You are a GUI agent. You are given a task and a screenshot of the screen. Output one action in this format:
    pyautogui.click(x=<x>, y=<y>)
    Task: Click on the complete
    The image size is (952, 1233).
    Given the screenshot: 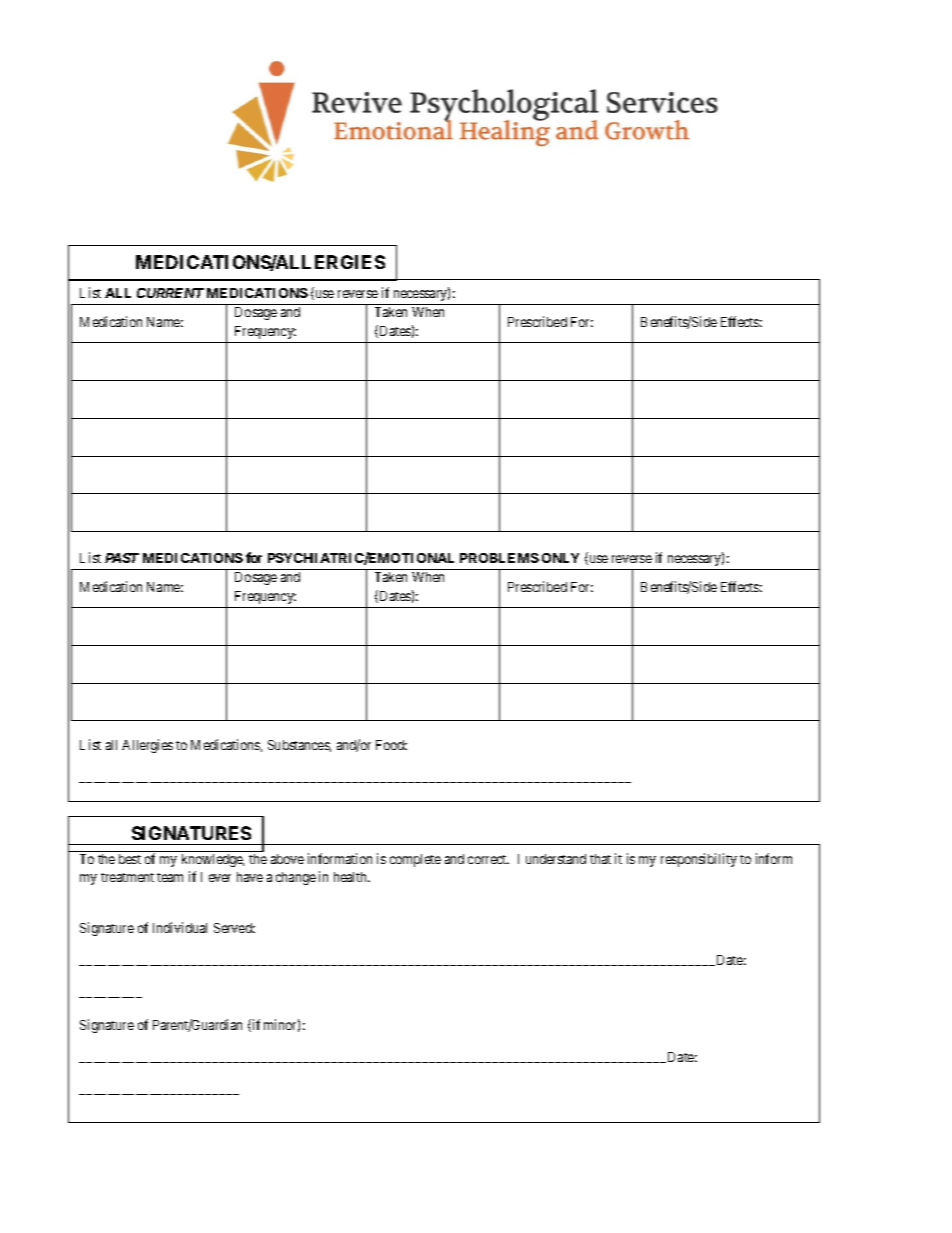 What is the action you would take?
    pyautogui.click(x=415, y=860)
